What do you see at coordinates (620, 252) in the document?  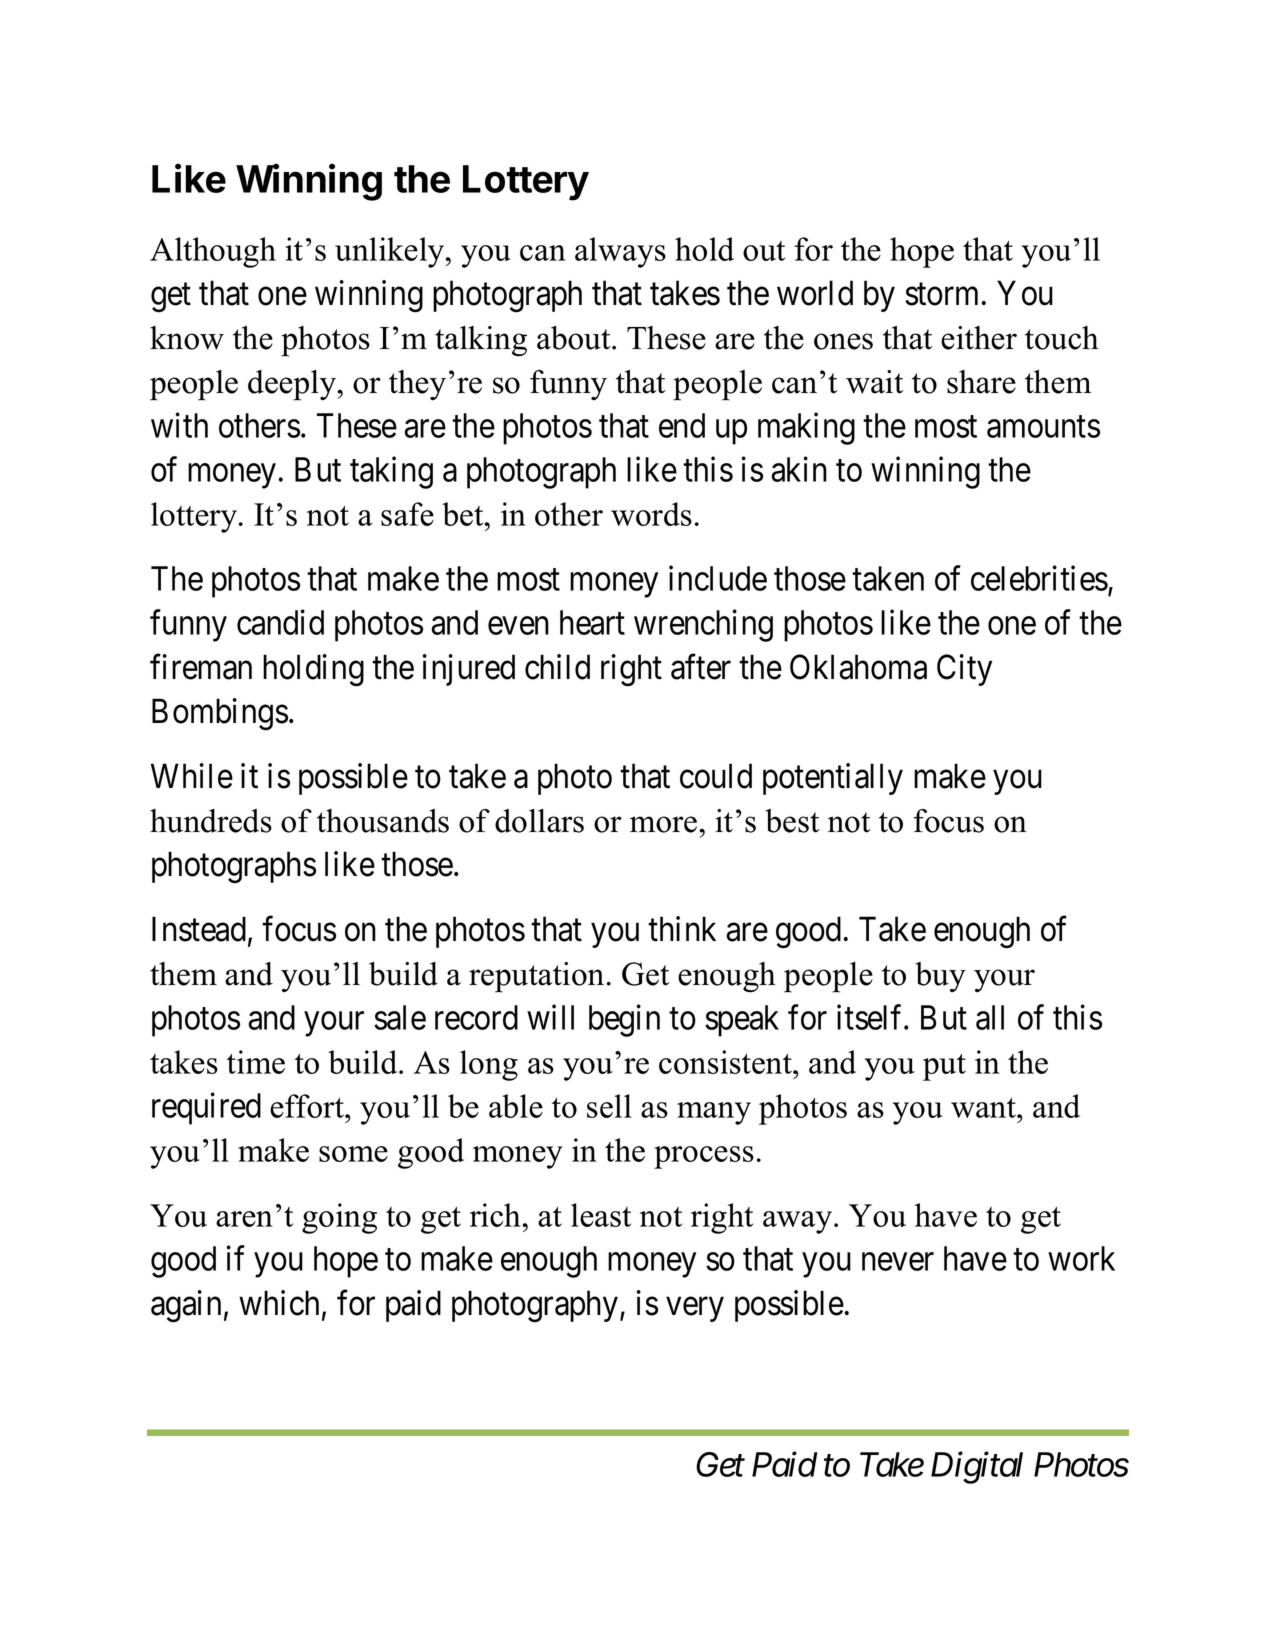 I see `always` at bounding box center [620, 252].
